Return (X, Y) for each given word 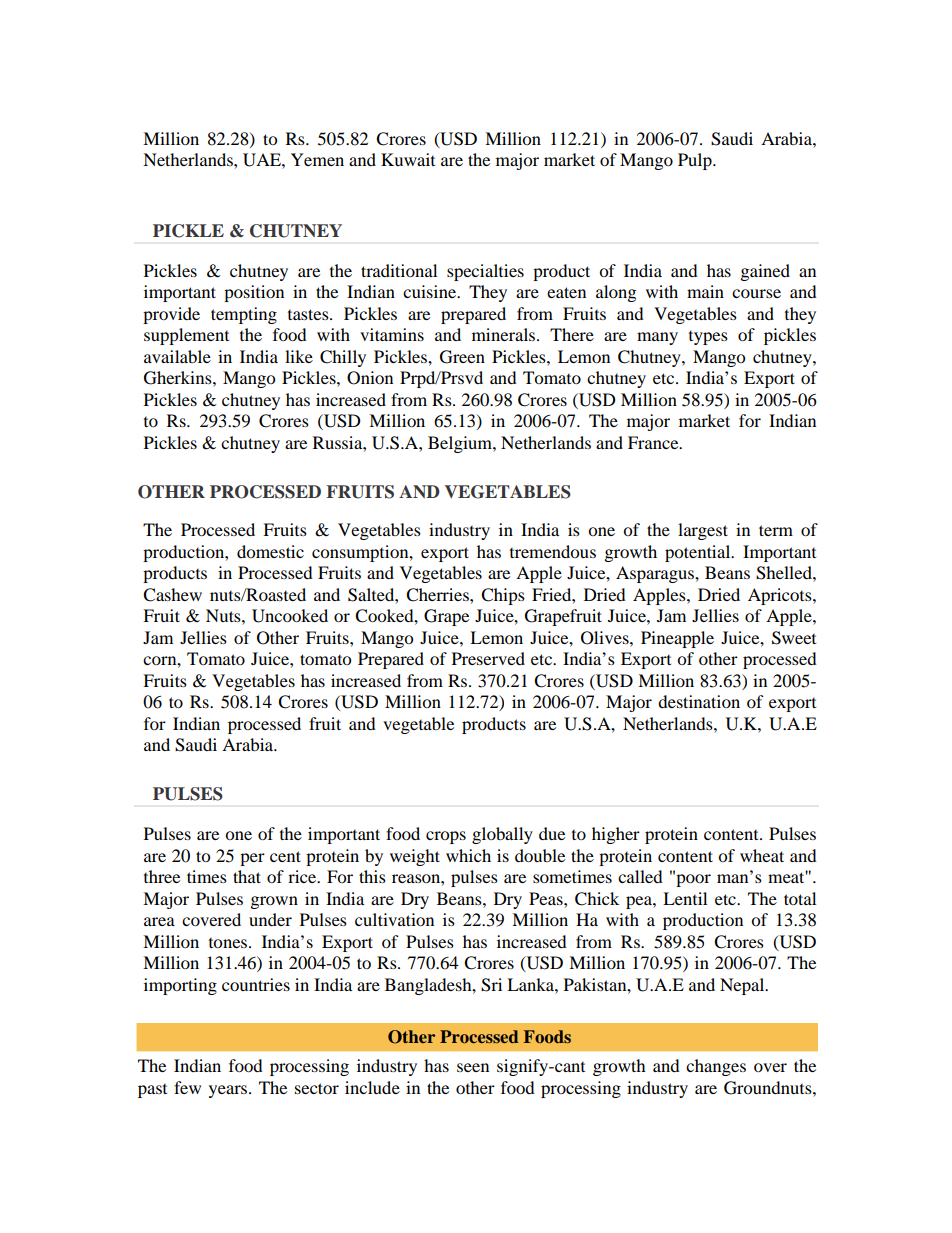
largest (703, 531)
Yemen (317, 159)
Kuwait (408, 159)
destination (699, 701)
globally (502, 835)
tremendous (553, 551)
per (252, 859)
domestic (270, 551)
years (229, 1091)
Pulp (696, 161)
